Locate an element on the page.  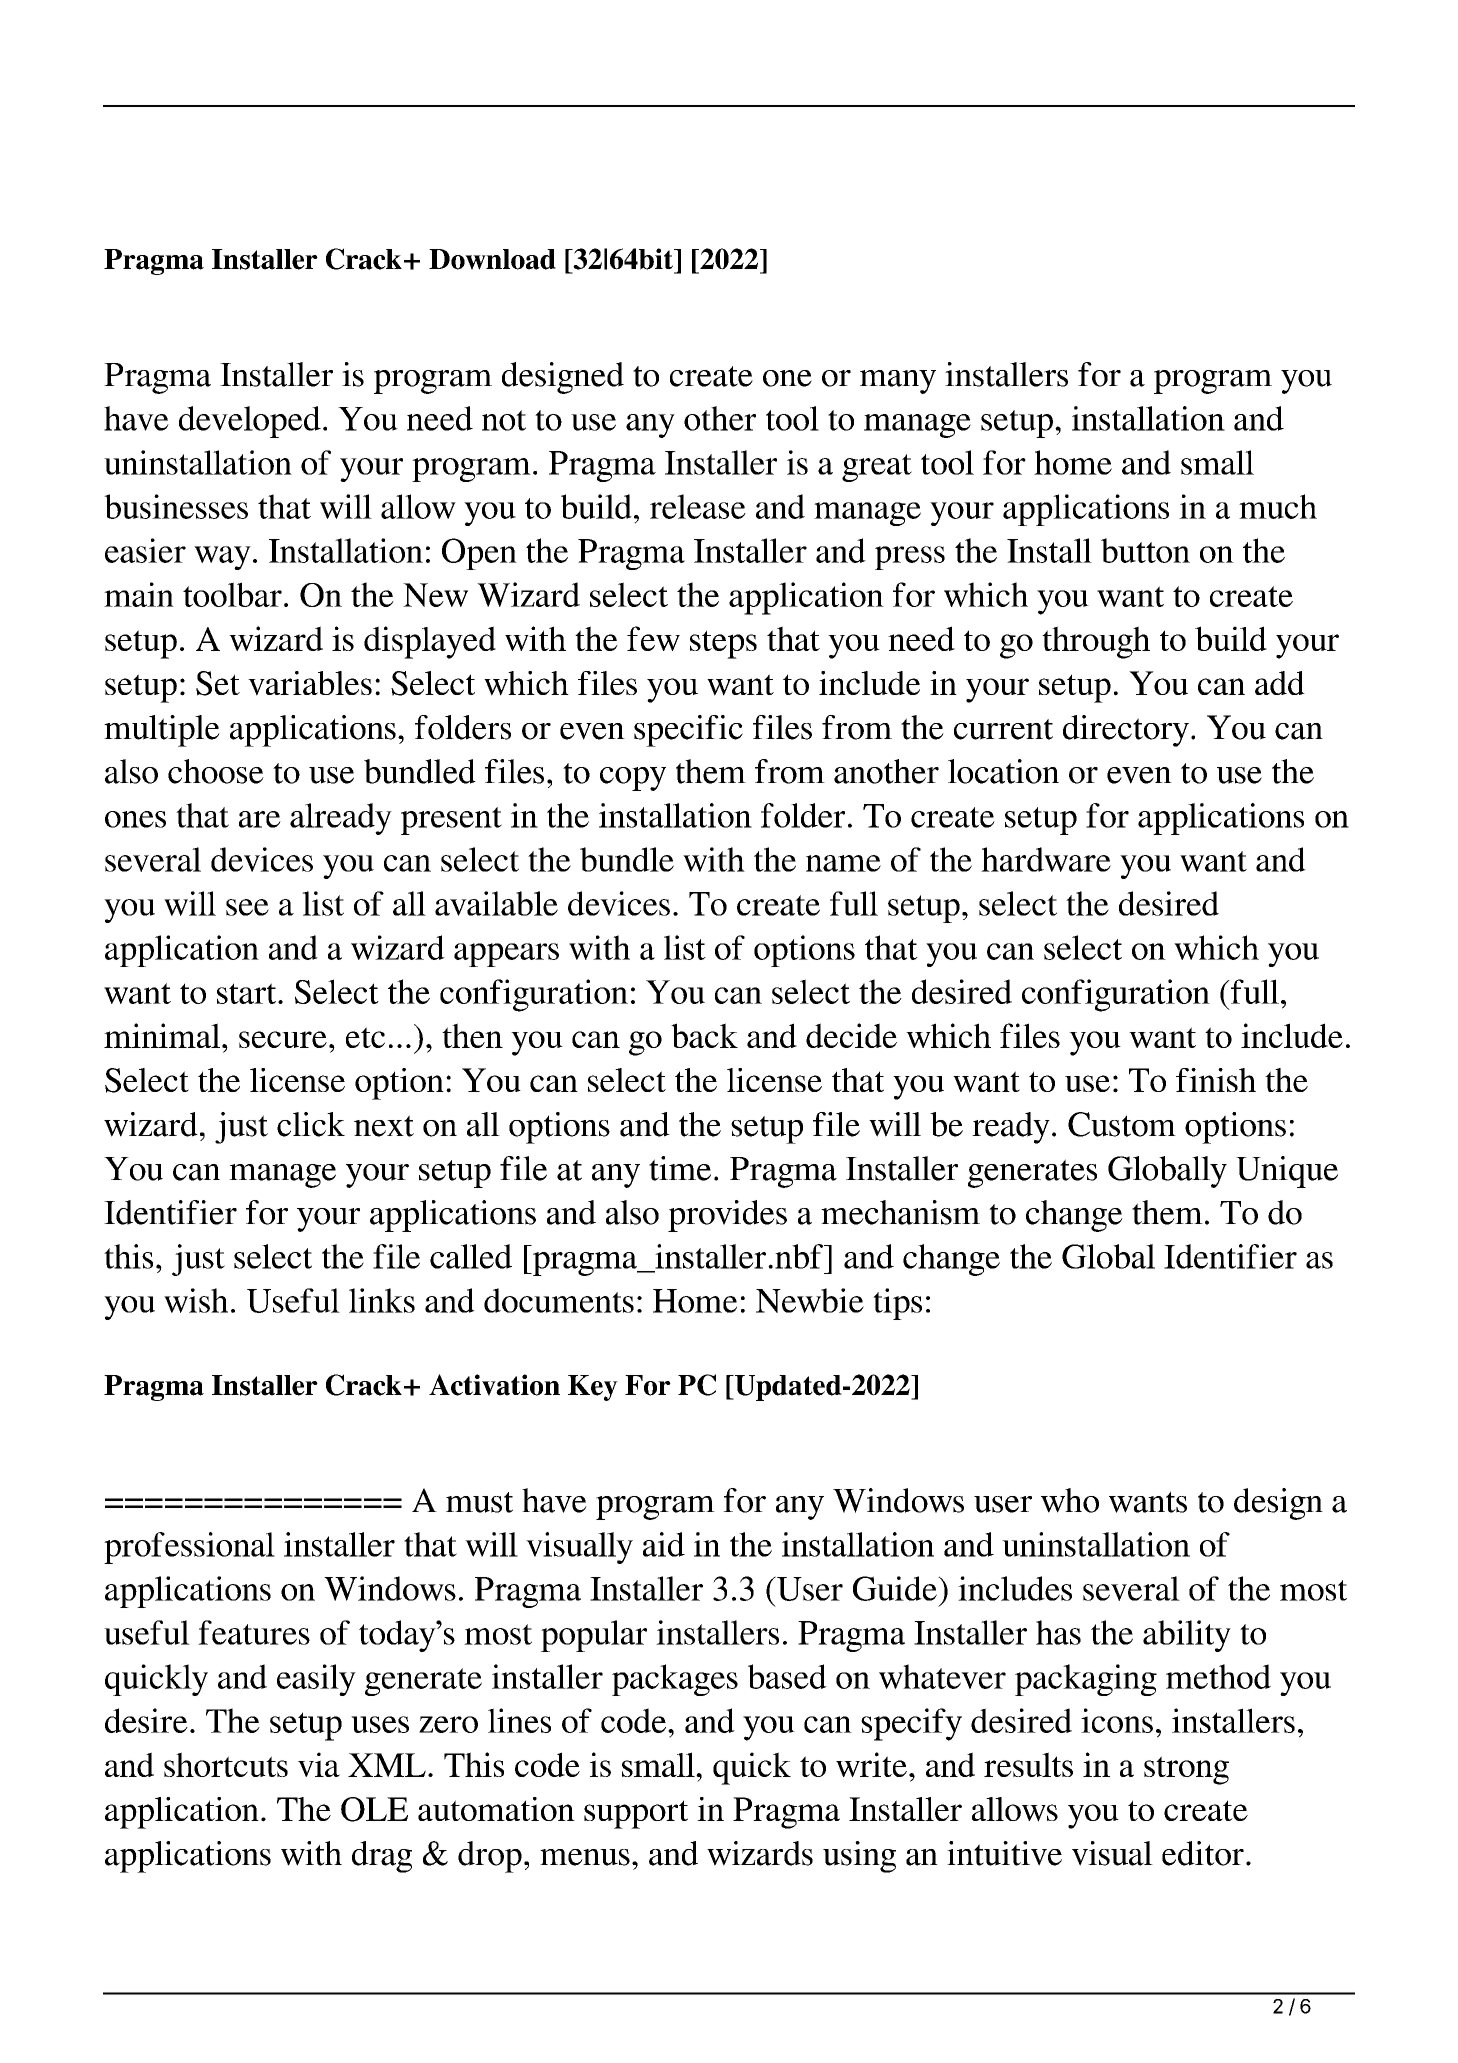
directory is located at coordinates (1126, 731).
